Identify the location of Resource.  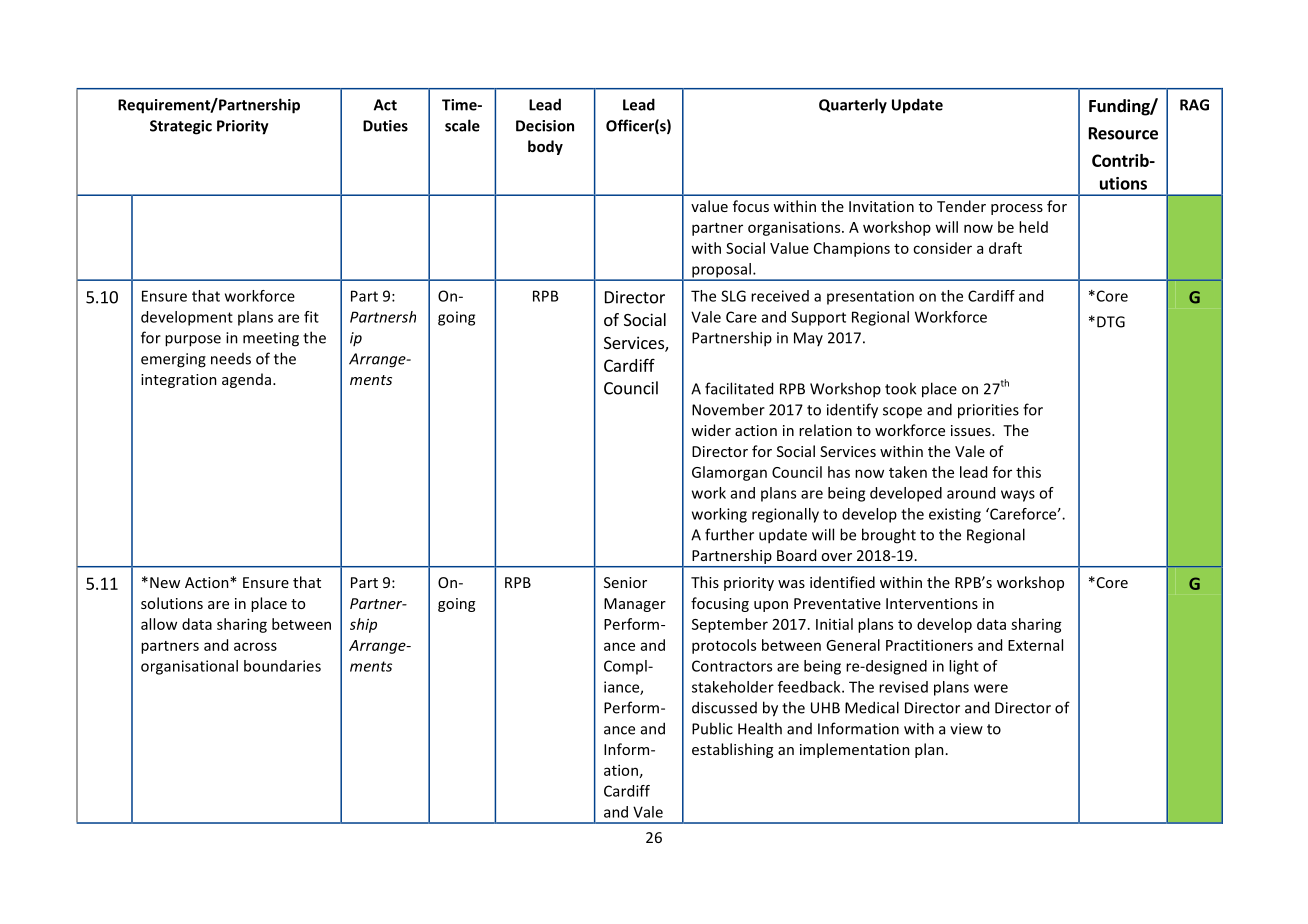
(1123, 133).
